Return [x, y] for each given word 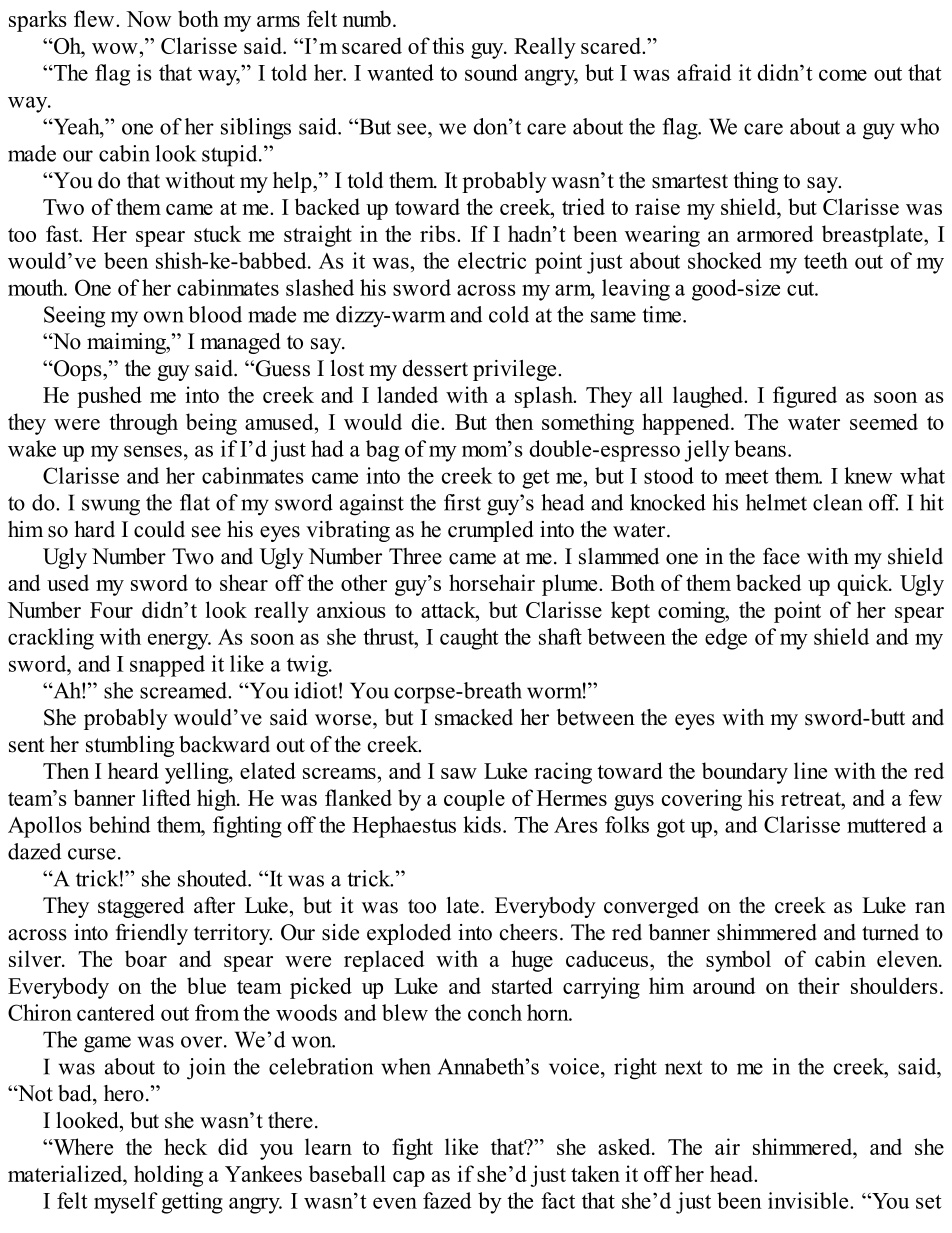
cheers [529, 932]
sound [491, 72]
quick [864, 585]
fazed [447, 1200]
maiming [127, 343]
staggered [141, 907]
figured [805, 397]
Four [111, 610]
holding [168, 1176]
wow [115, 48]
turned [890, 932]
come [843, 75]
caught [469, 639]
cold [509, 314]
